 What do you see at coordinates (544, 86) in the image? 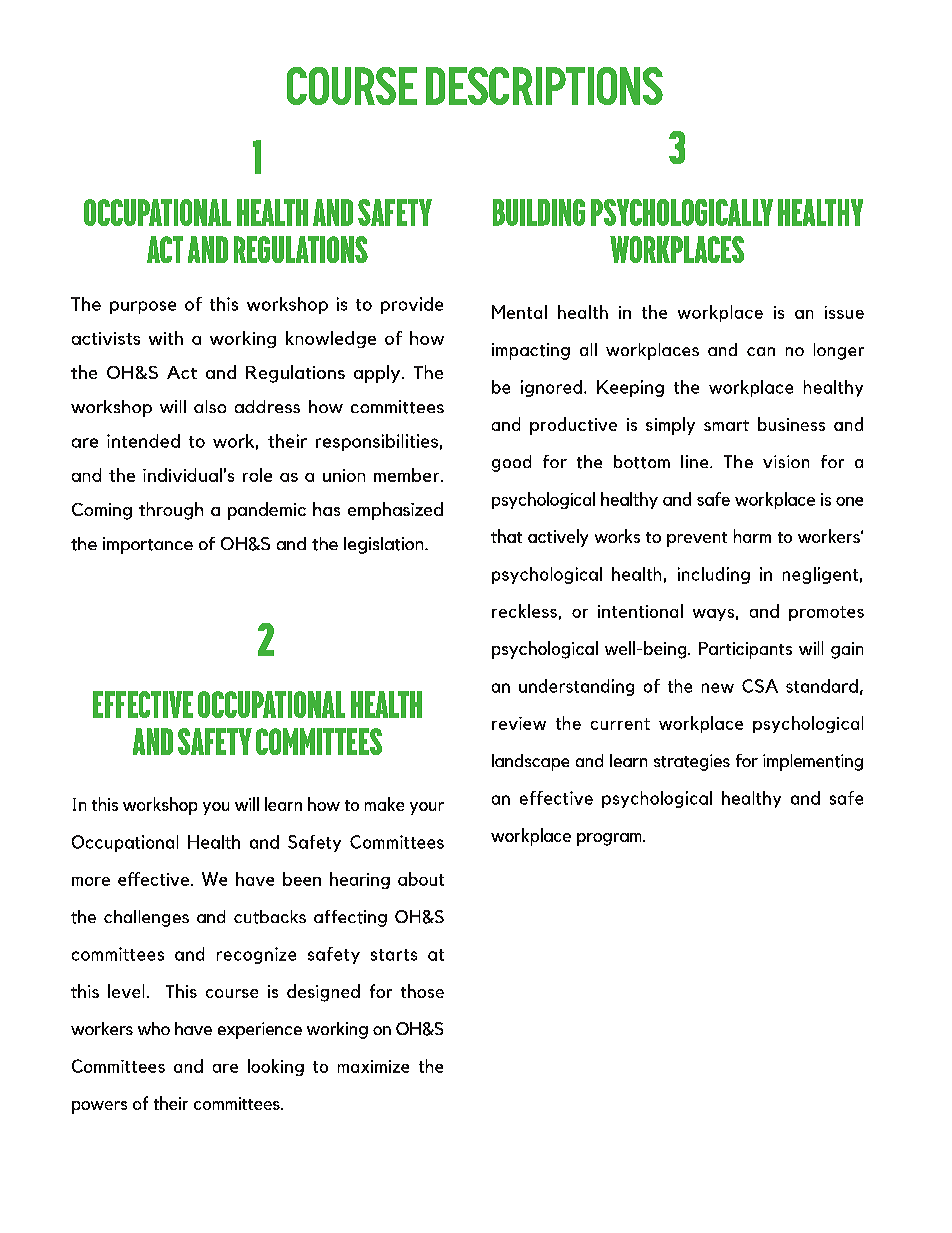
I see `Descriptions` at bounding box center [544, 86].
